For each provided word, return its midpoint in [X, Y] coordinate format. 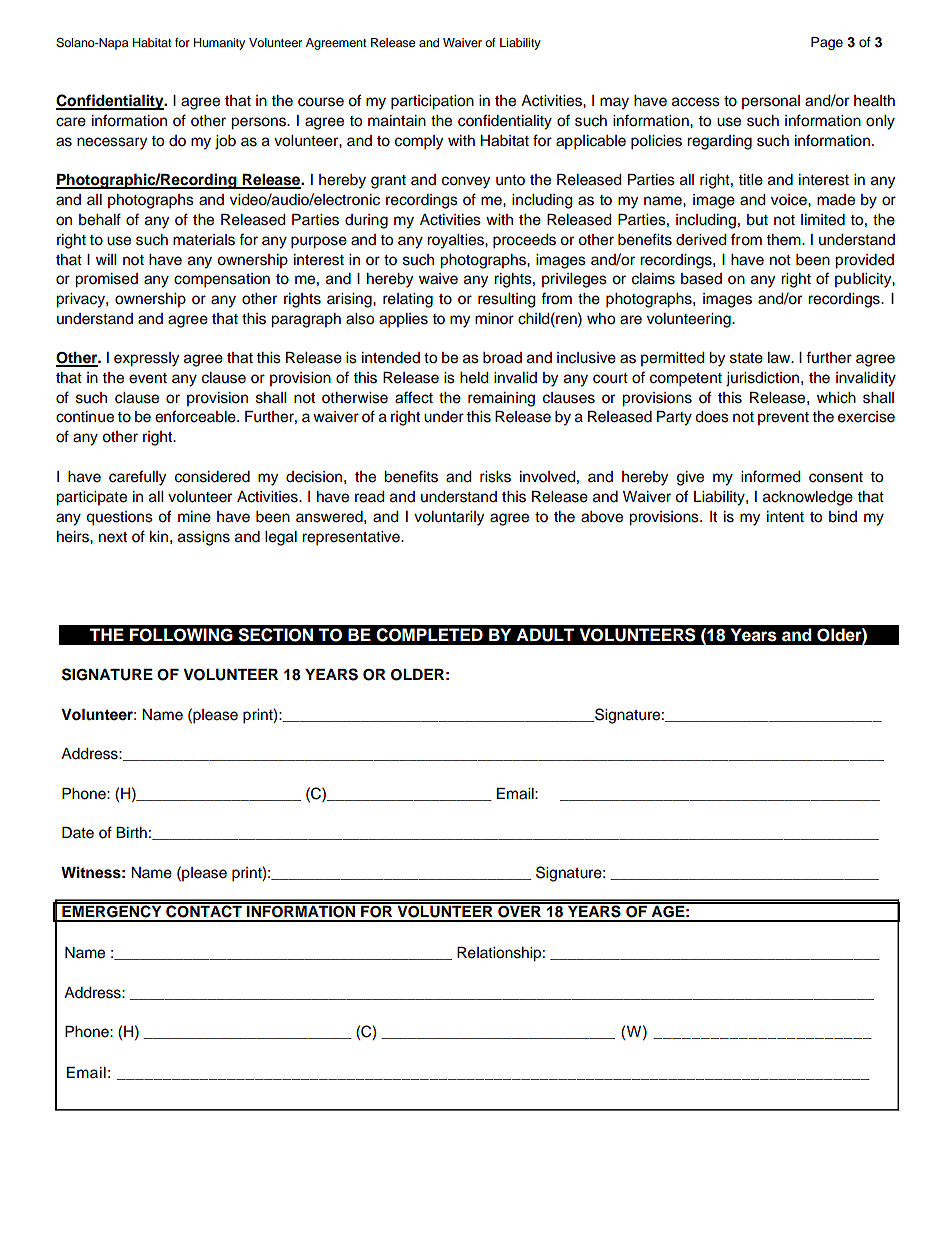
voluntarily [449, 518]
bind [843, 517]
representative [352, 538]
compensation [222, 280]
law [780, 358]
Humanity [219, 44]
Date [78, 833]
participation [432, 102]
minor [494, 319]
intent [785, 517]
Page [827, 43]
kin [159, 536]
